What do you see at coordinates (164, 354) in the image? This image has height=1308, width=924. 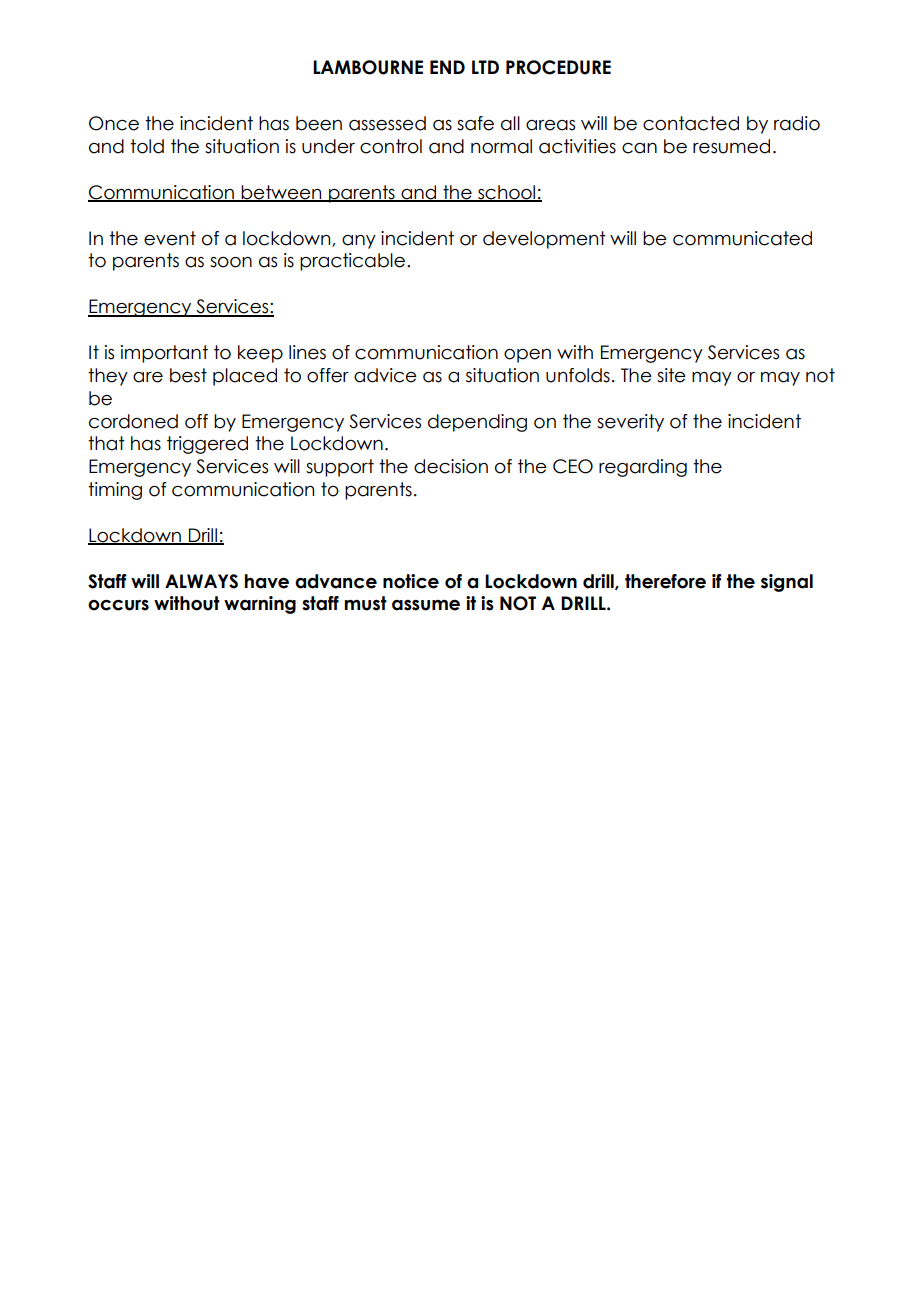 I see `important` at bounding box center [164, 354].
